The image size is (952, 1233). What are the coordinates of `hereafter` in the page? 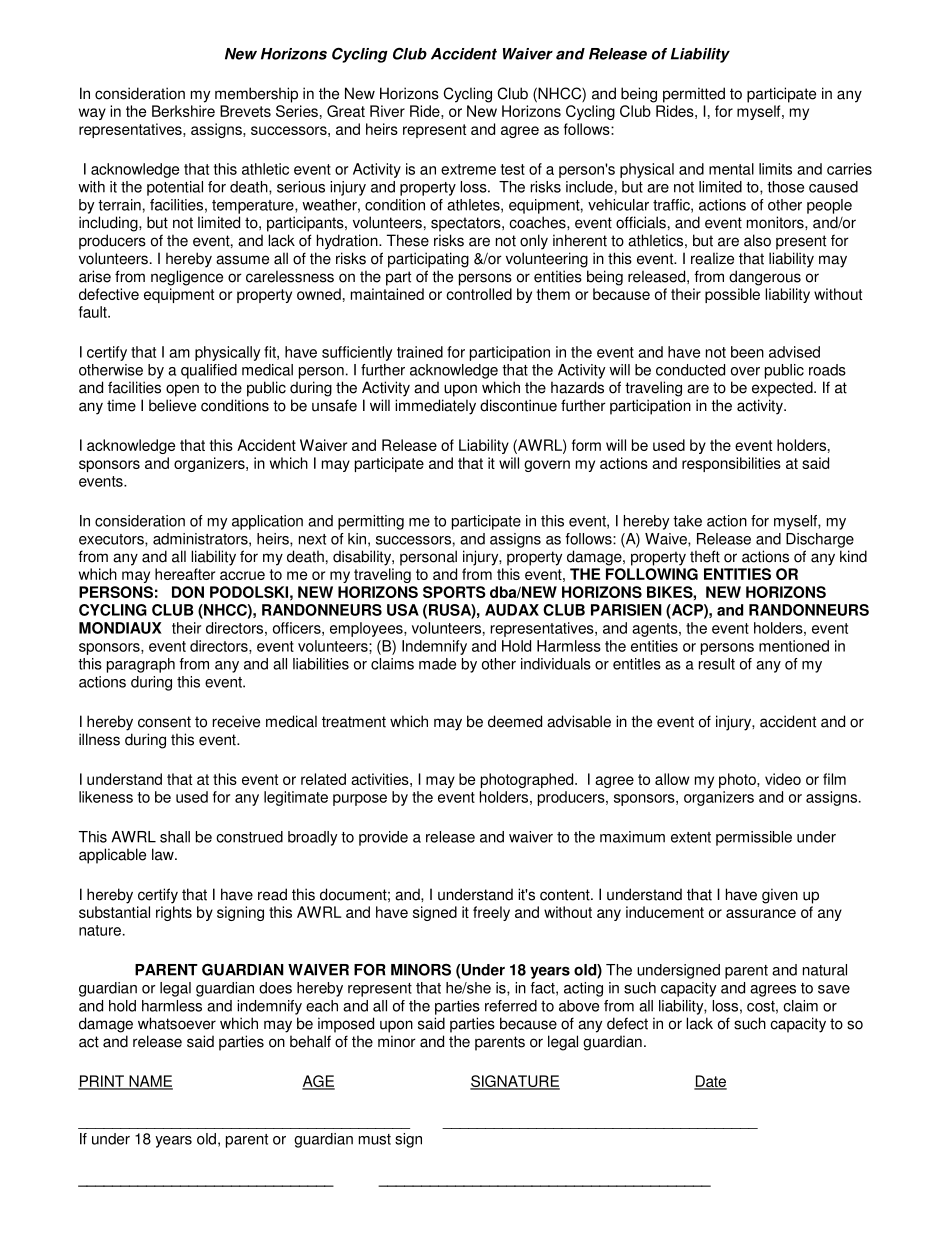 It's located at (185, 574).
